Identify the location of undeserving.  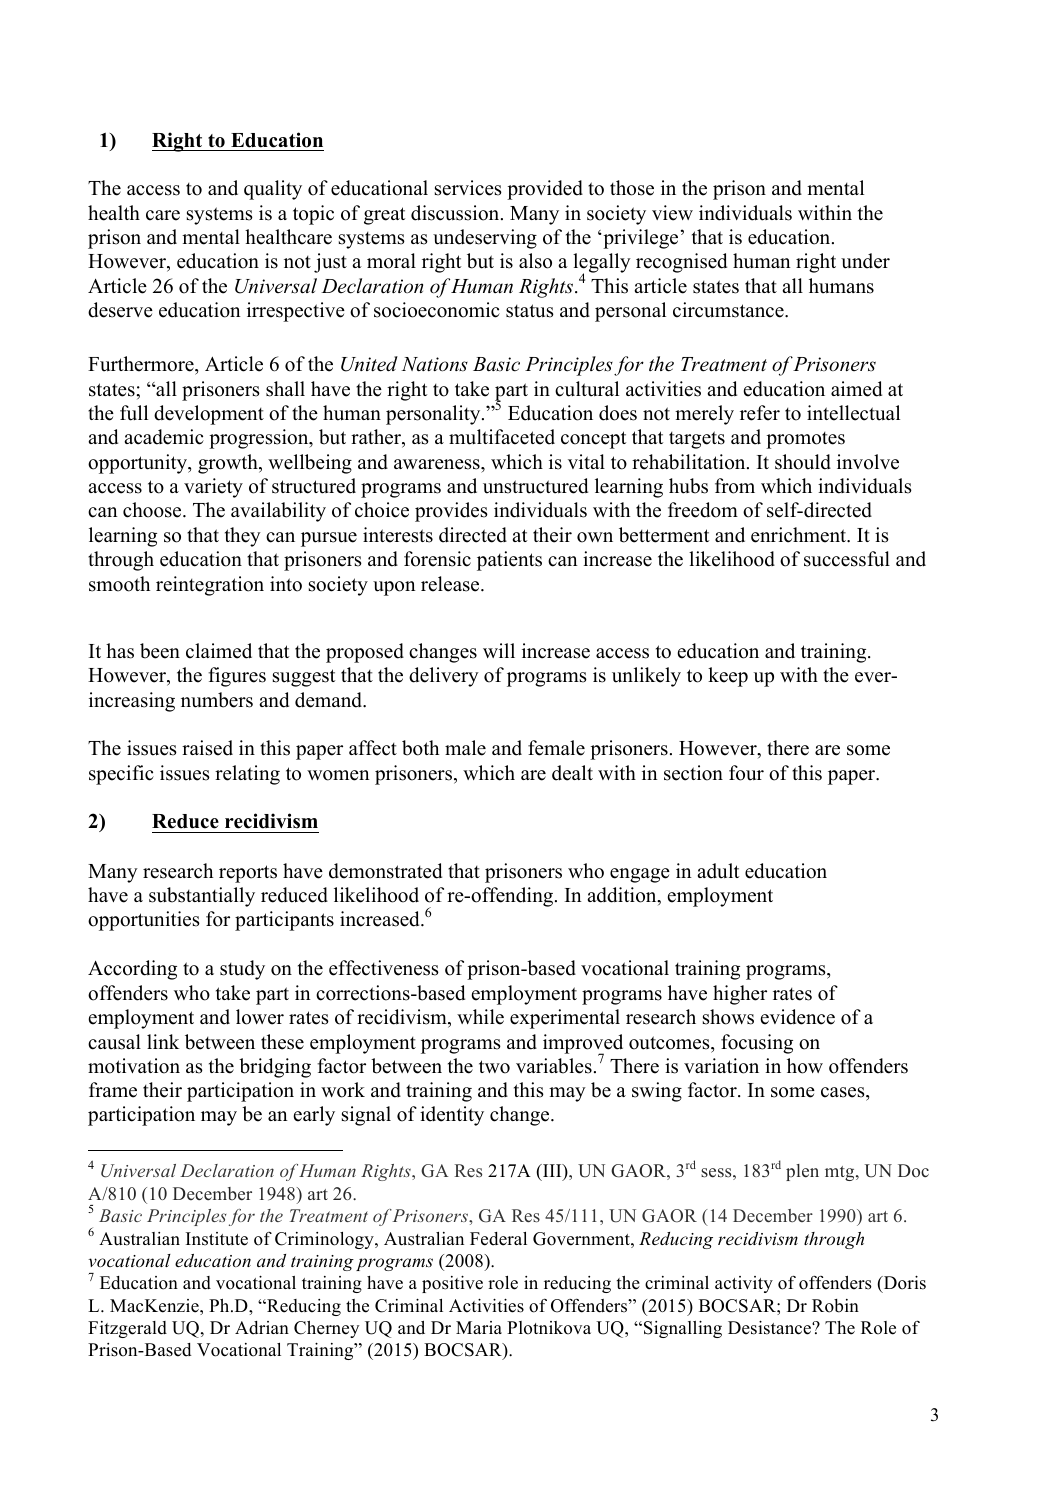
(485, 239).
